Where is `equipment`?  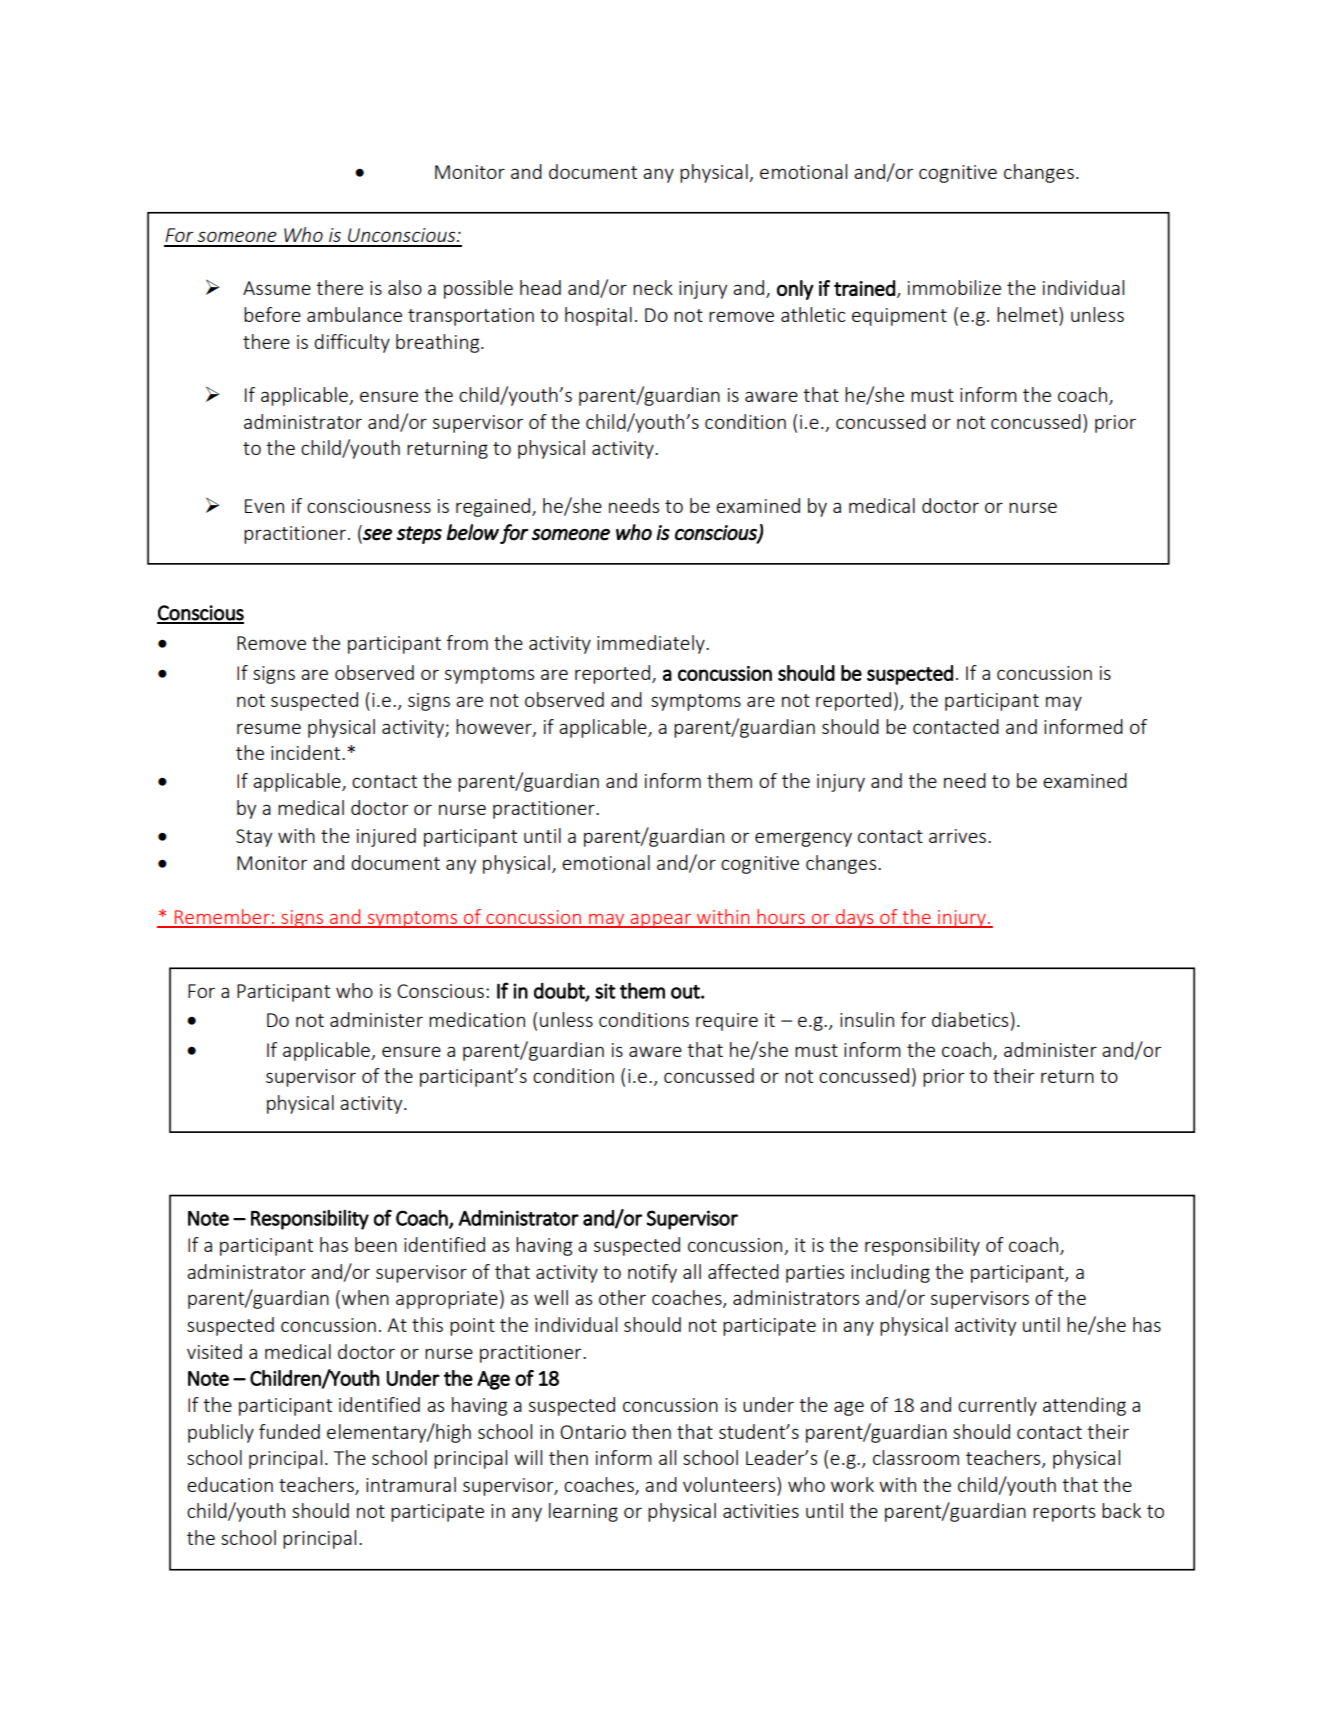 equipment is located at coordinates (899, 317).
